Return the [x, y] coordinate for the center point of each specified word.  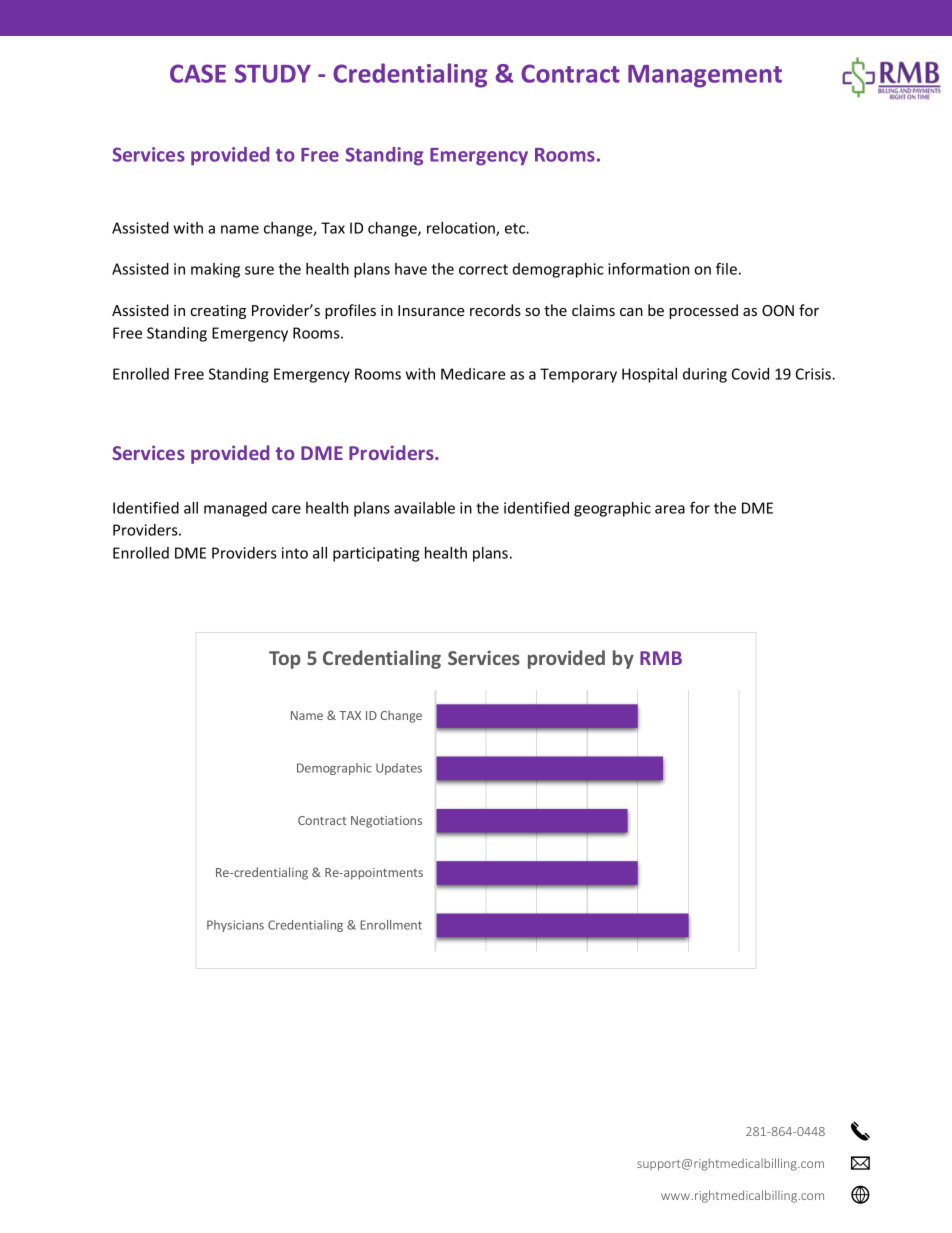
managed [235, 509]
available [424, 508]
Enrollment [391, 925]
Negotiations [386, 822]
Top [285, 660]
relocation [462, 229]
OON [778, 310]
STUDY [273, 73]
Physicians [235, 926]
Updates [399, 769]
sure [259, 270]
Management [705, 76]
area [670, 509]
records [495, 310]
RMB [661, 658]
